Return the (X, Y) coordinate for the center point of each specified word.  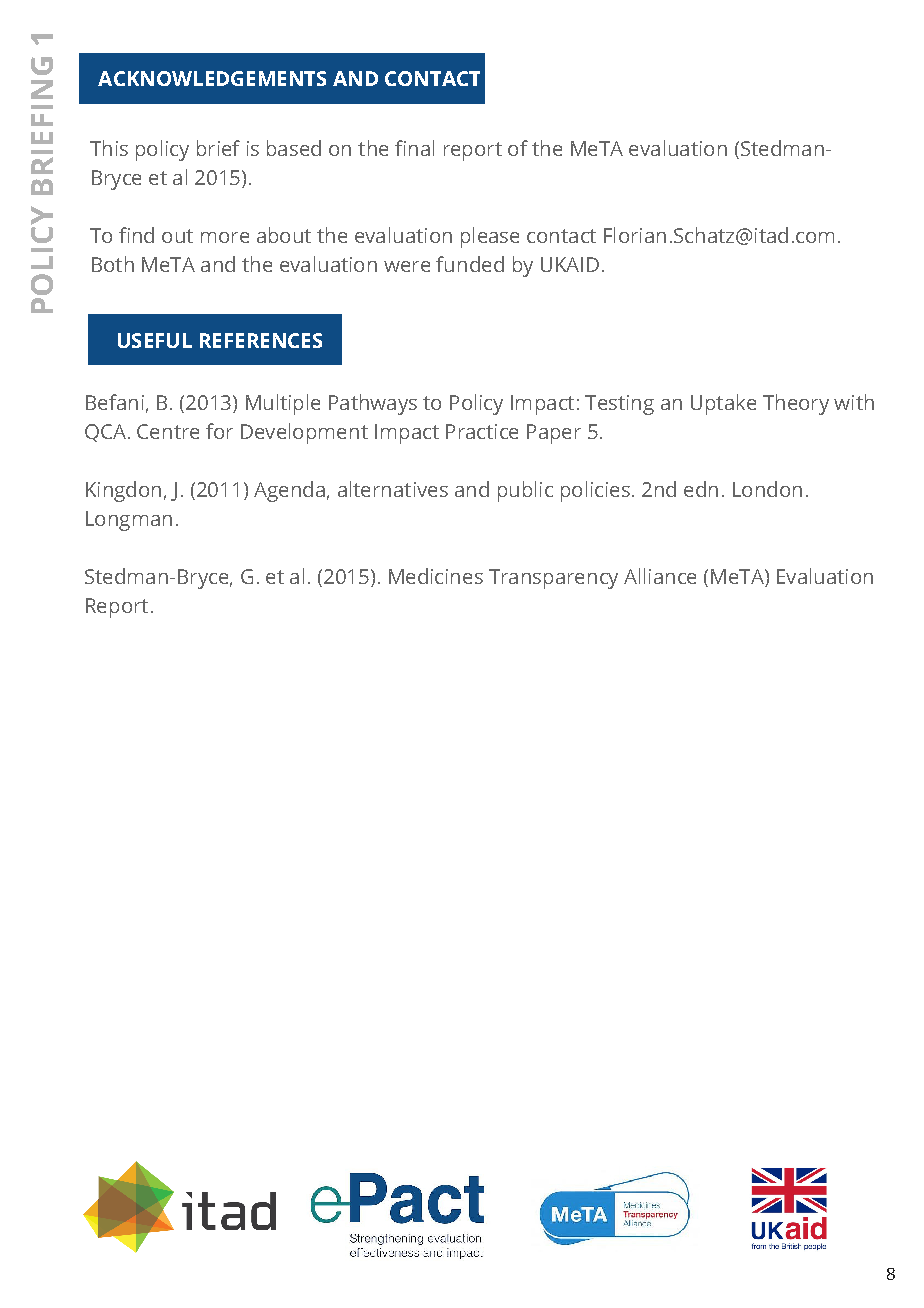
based (294, 148)
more (225, 237)
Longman (129, 521)
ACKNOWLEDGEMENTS (212, 78)
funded (470, 264)
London (767, 489)
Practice (482, 431)
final (414, 148)
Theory (796, 404)
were (407, 266)
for (219, 431)
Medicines (436, 576)
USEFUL (155, 340)
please (490, 237)
